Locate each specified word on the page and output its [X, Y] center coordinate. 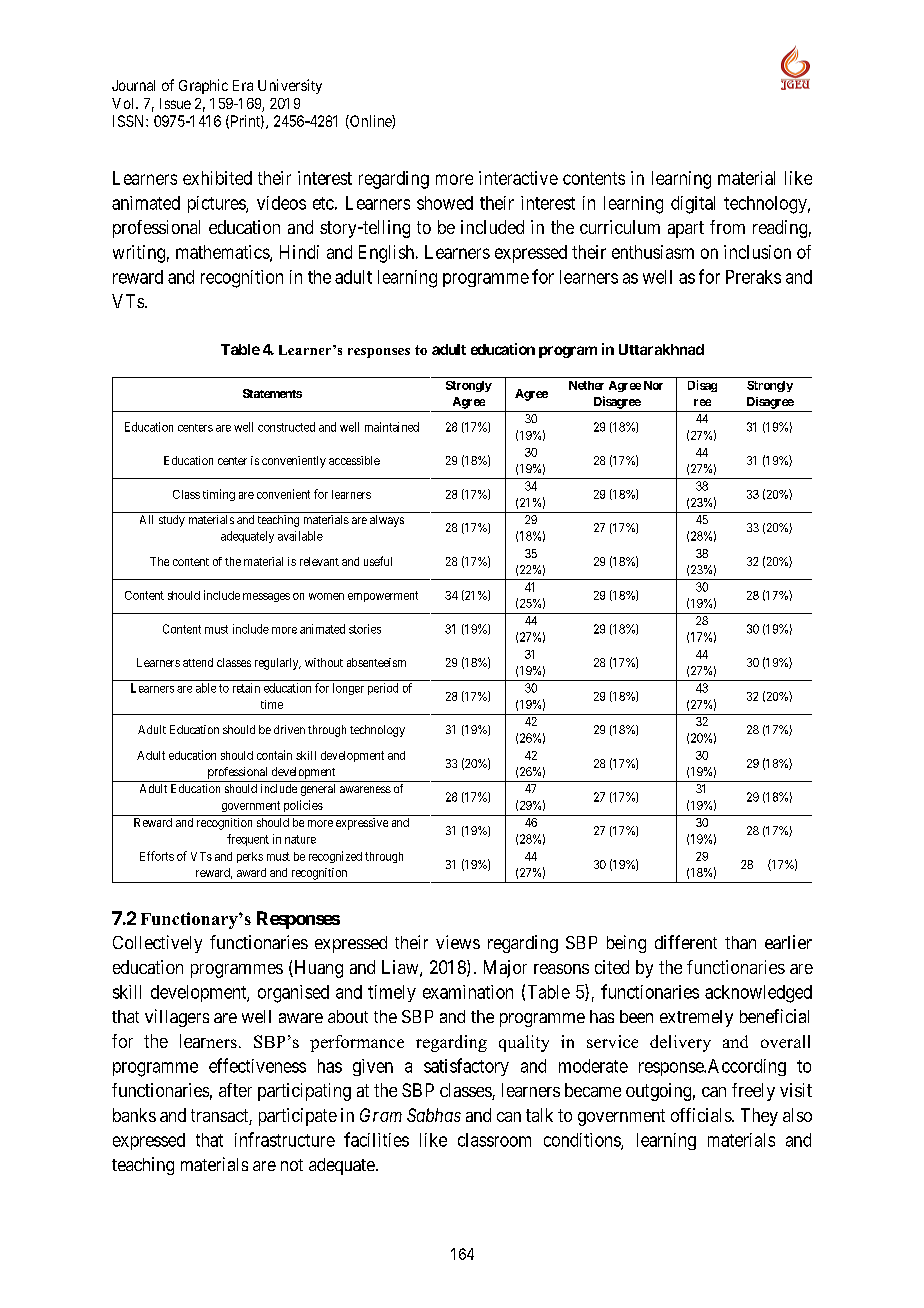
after [235, 1090]
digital [693, 205]
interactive [518, 178]
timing [219, 495]
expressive [362, 824]
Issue [175, 103]
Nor [653, 385]
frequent [248, 840]
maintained [392, 427]
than [740, 942]
